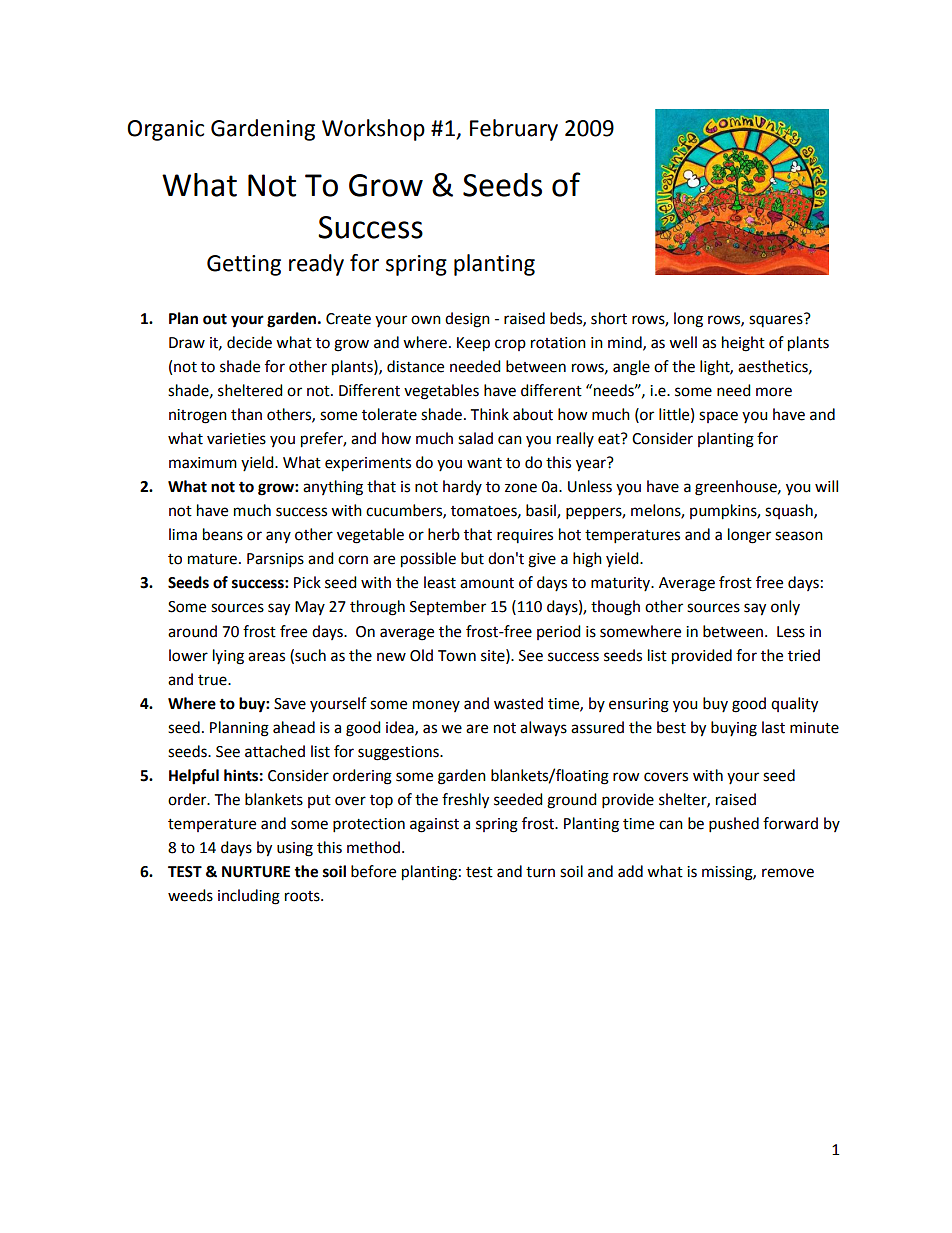 The width and height of the image is (952, 1233). What do you see at coordinates (518, 703) in the image?
I see `wasted` at bounding box center [518, 703].
